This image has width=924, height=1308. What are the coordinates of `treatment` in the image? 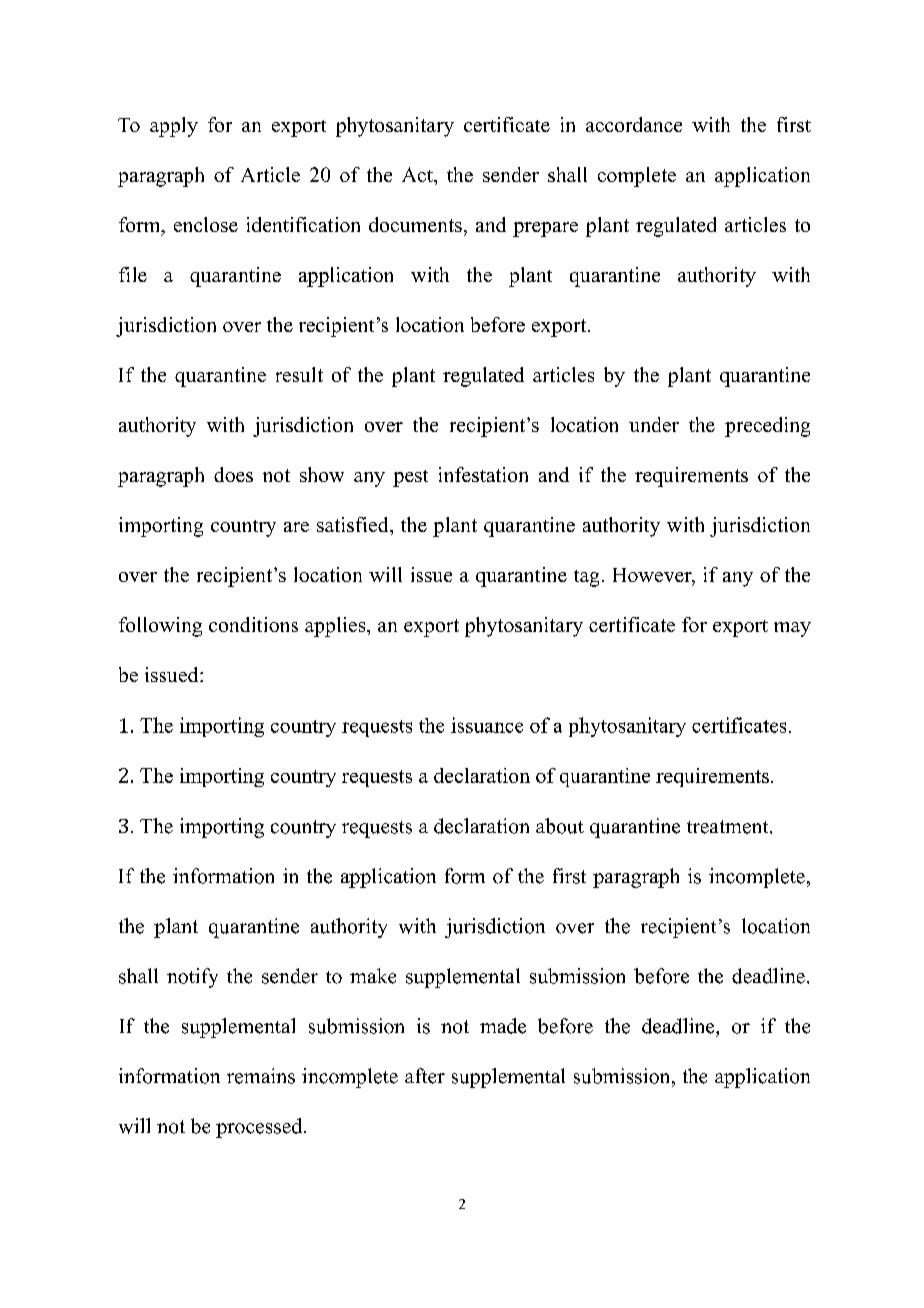 It's located at (729, 827).
